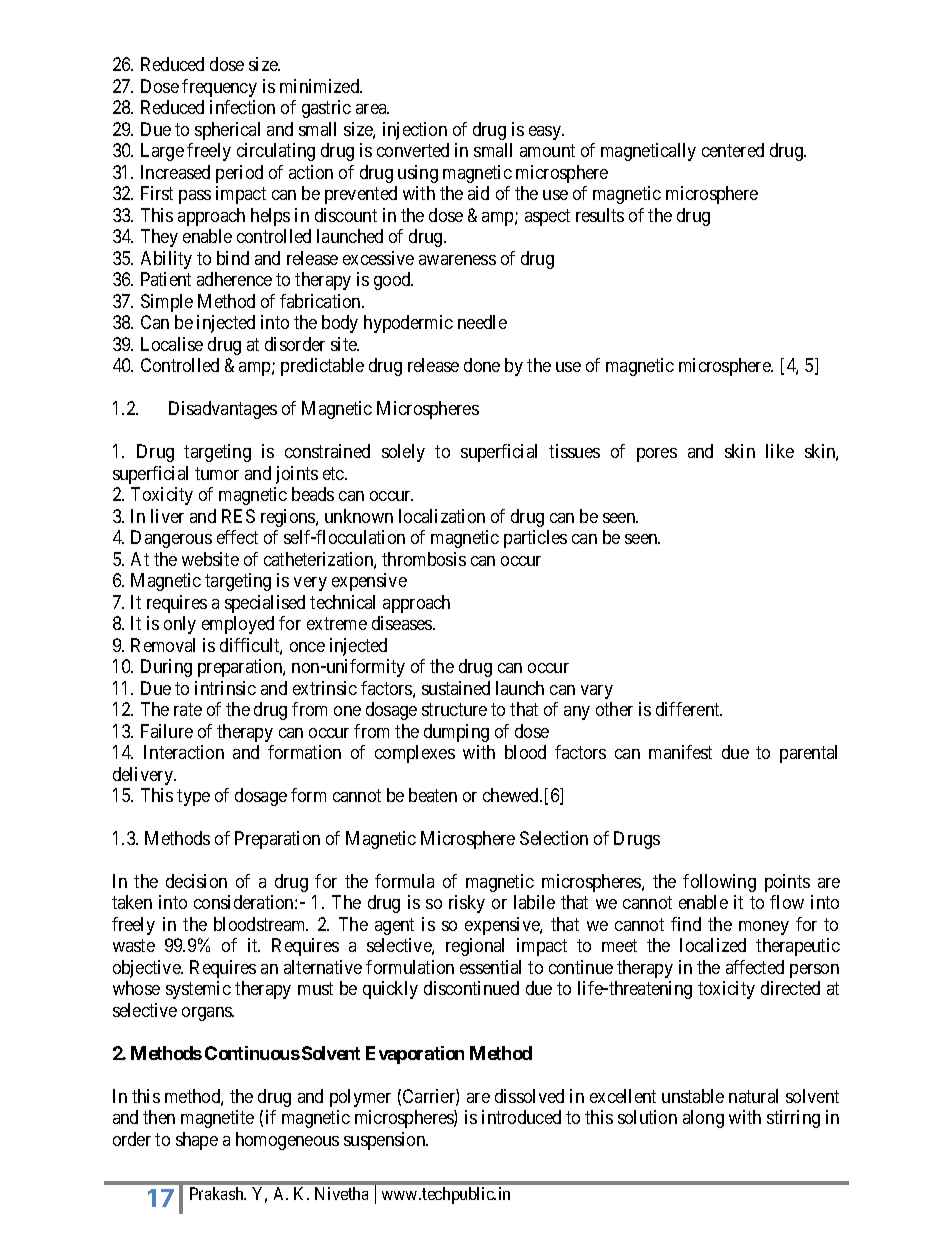  I want to click on like, so click(780, 451).
